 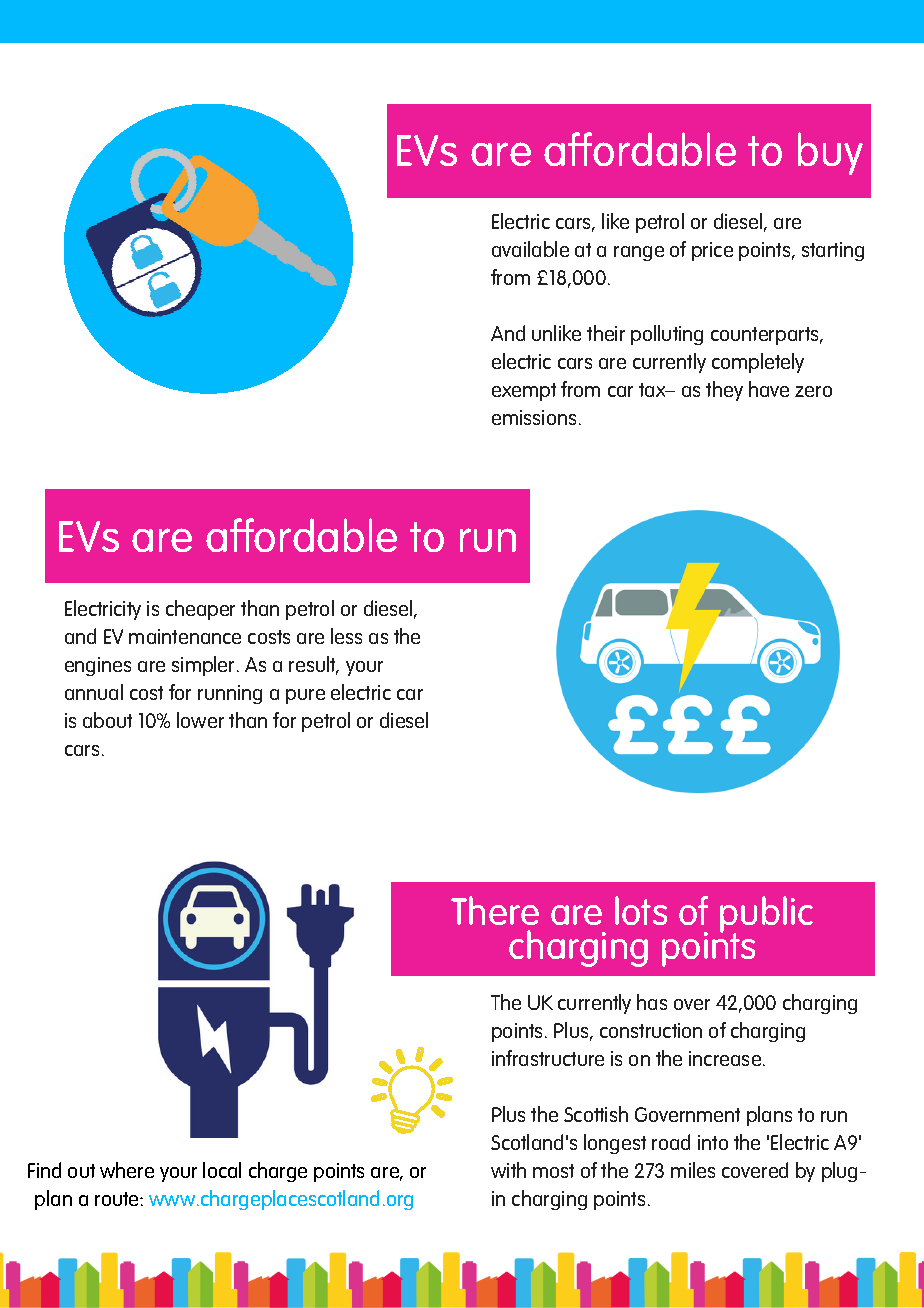 What do you see at coordinates (724, 391) in the page?
I see `they` at bounding box center [724, 391].
